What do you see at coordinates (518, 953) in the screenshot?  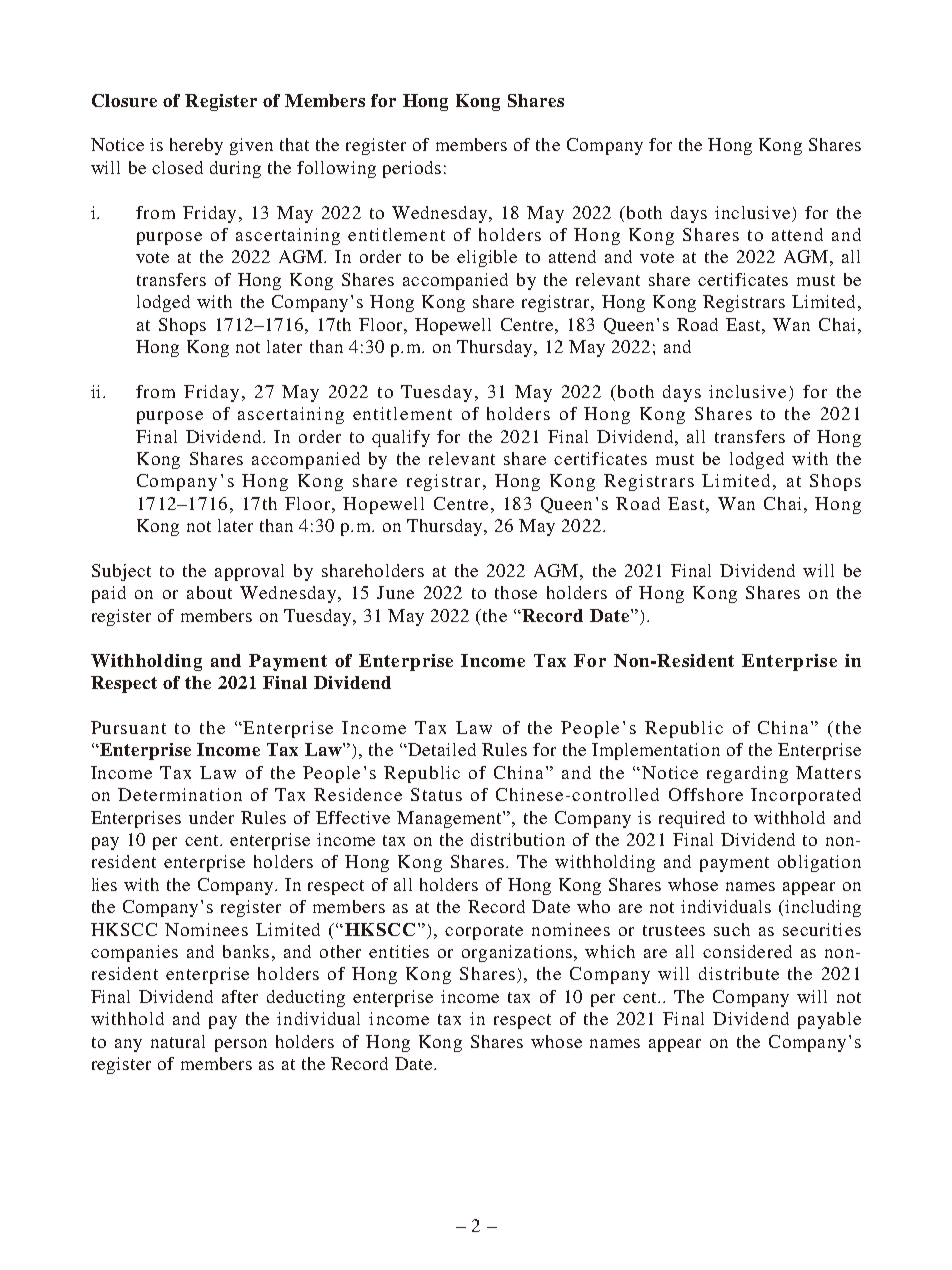 I see `organizations` at bounding box center [518, 953].
